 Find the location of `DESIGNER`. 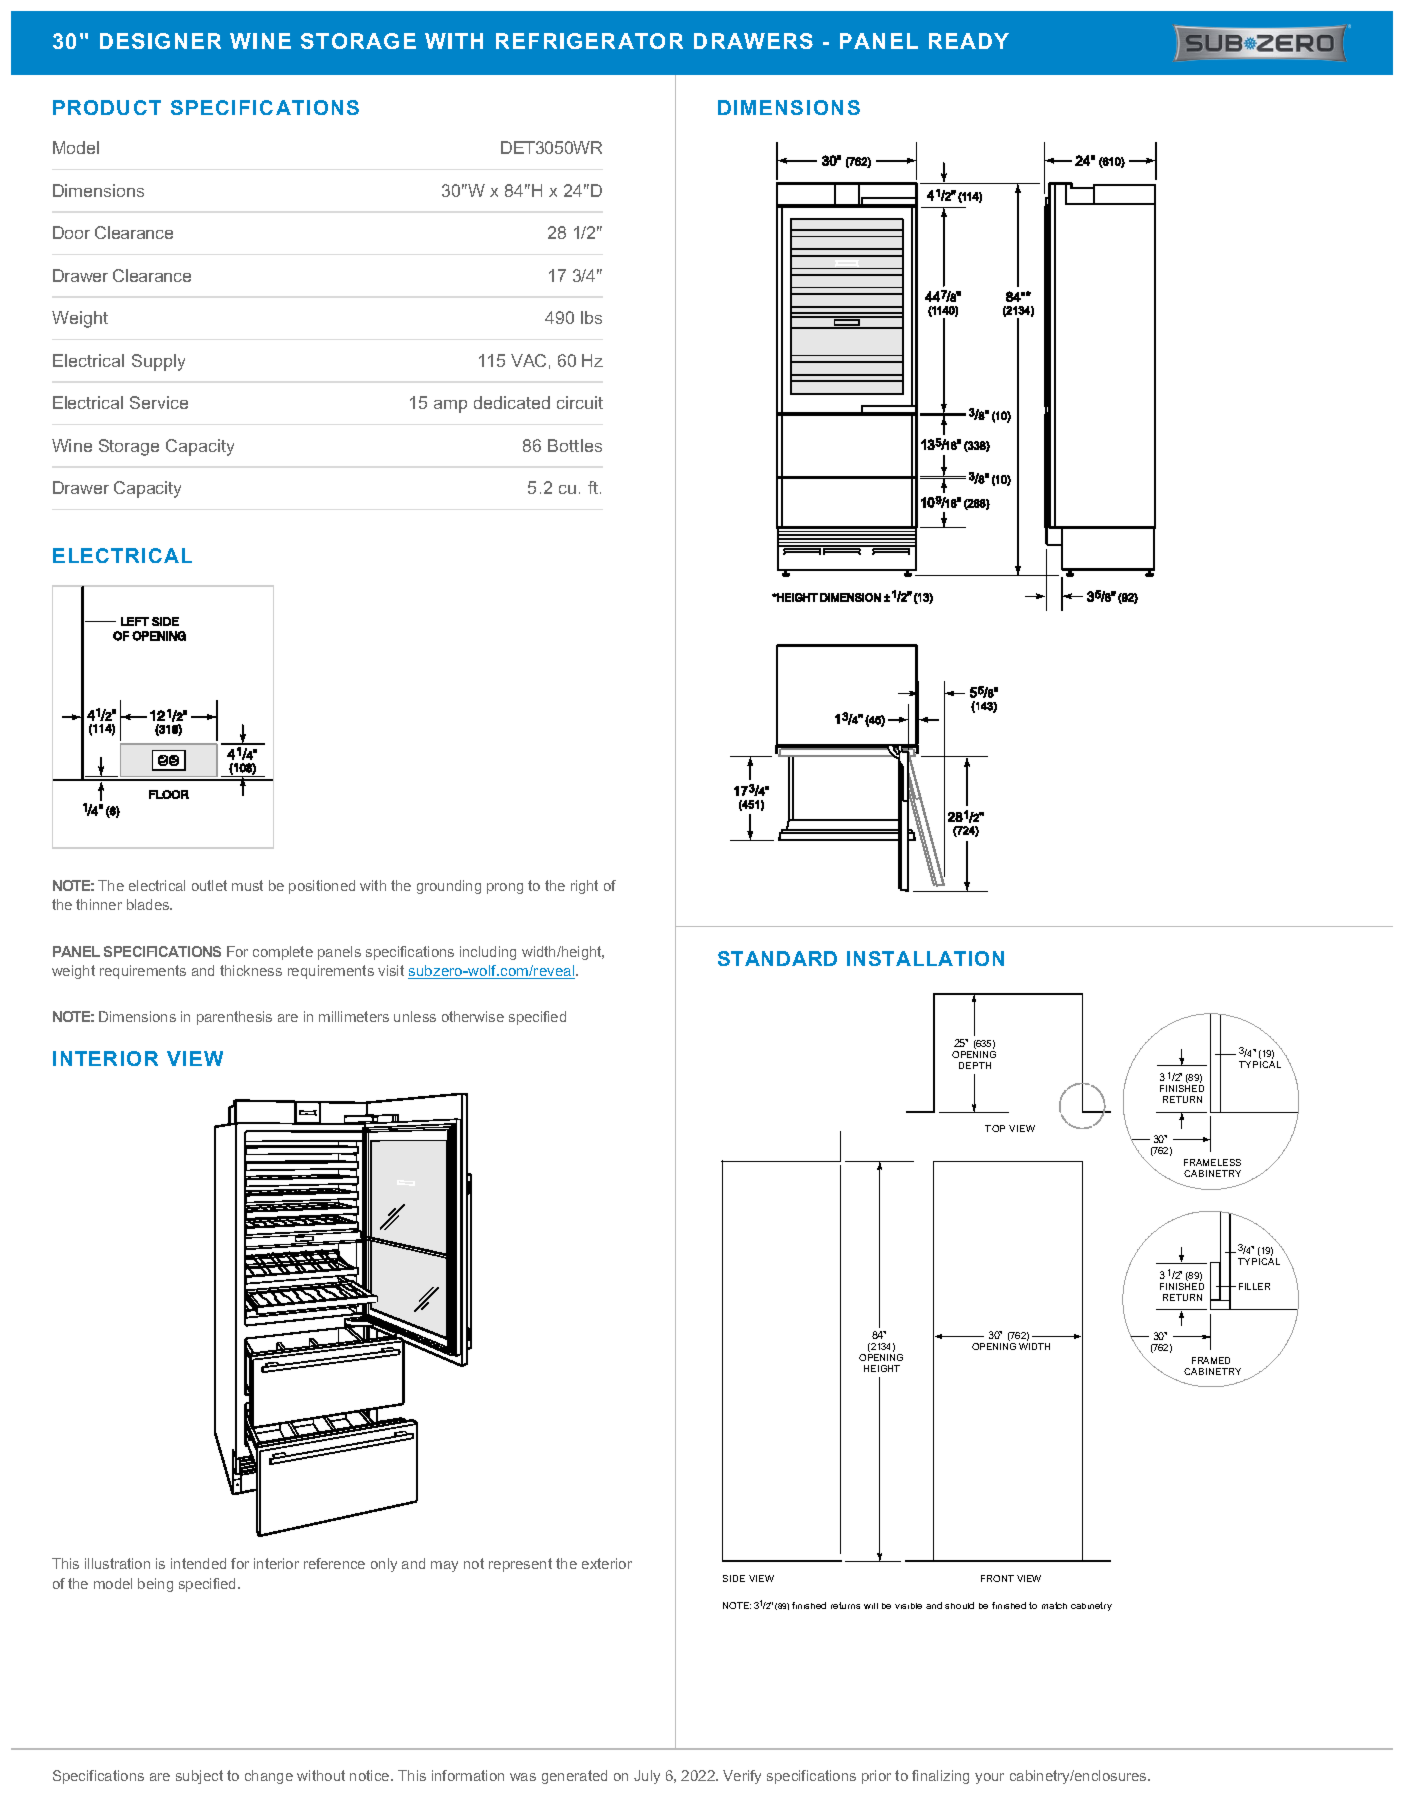

DESIGNER is located at coordinates (160, 41).
